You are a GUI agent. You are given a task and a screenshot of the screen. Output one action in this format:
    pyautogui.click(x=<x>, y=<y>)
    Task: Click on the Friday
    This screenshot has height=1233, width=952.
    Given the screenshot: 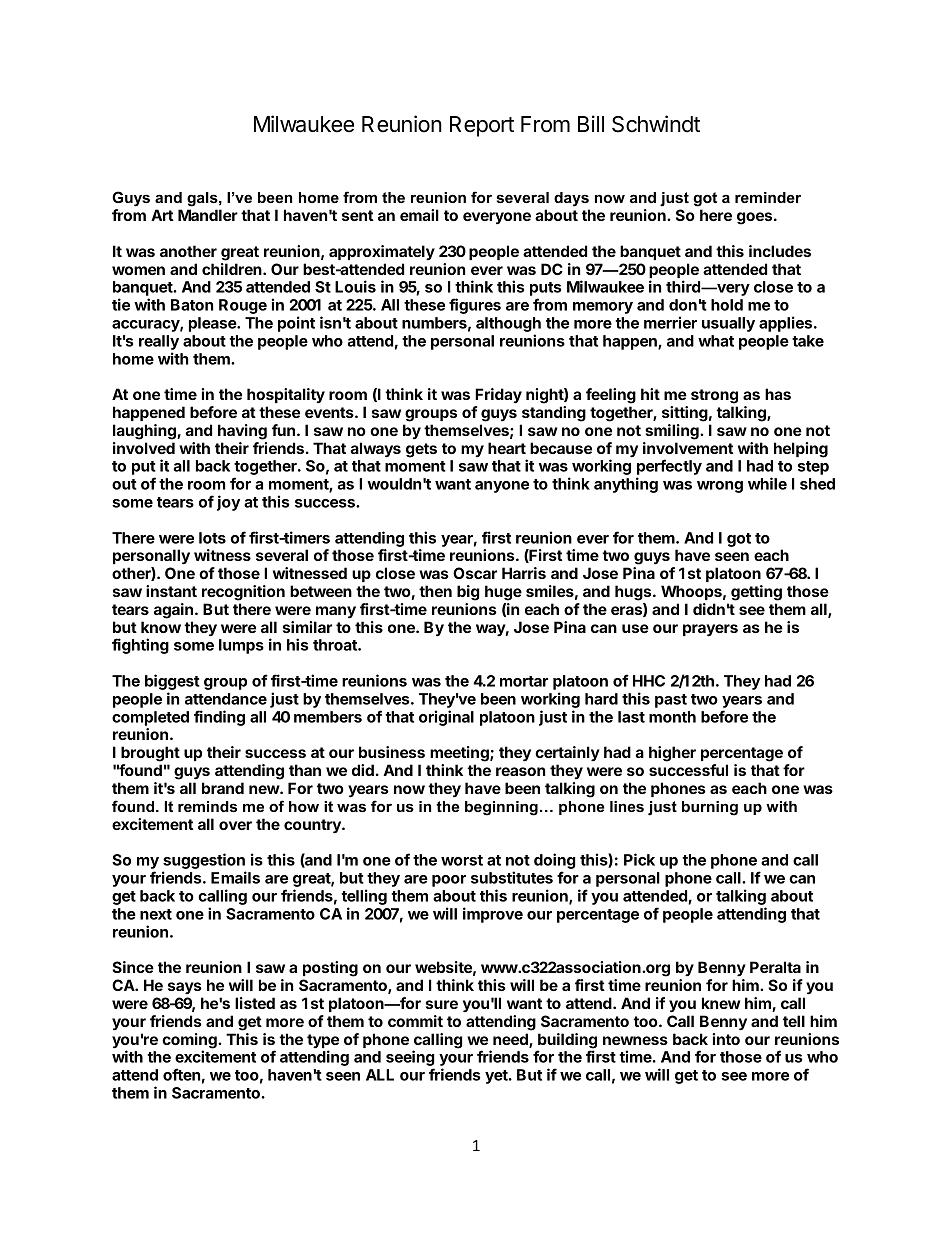 What is the action you would take?
    pyautogui.click(x=498, y=395)
